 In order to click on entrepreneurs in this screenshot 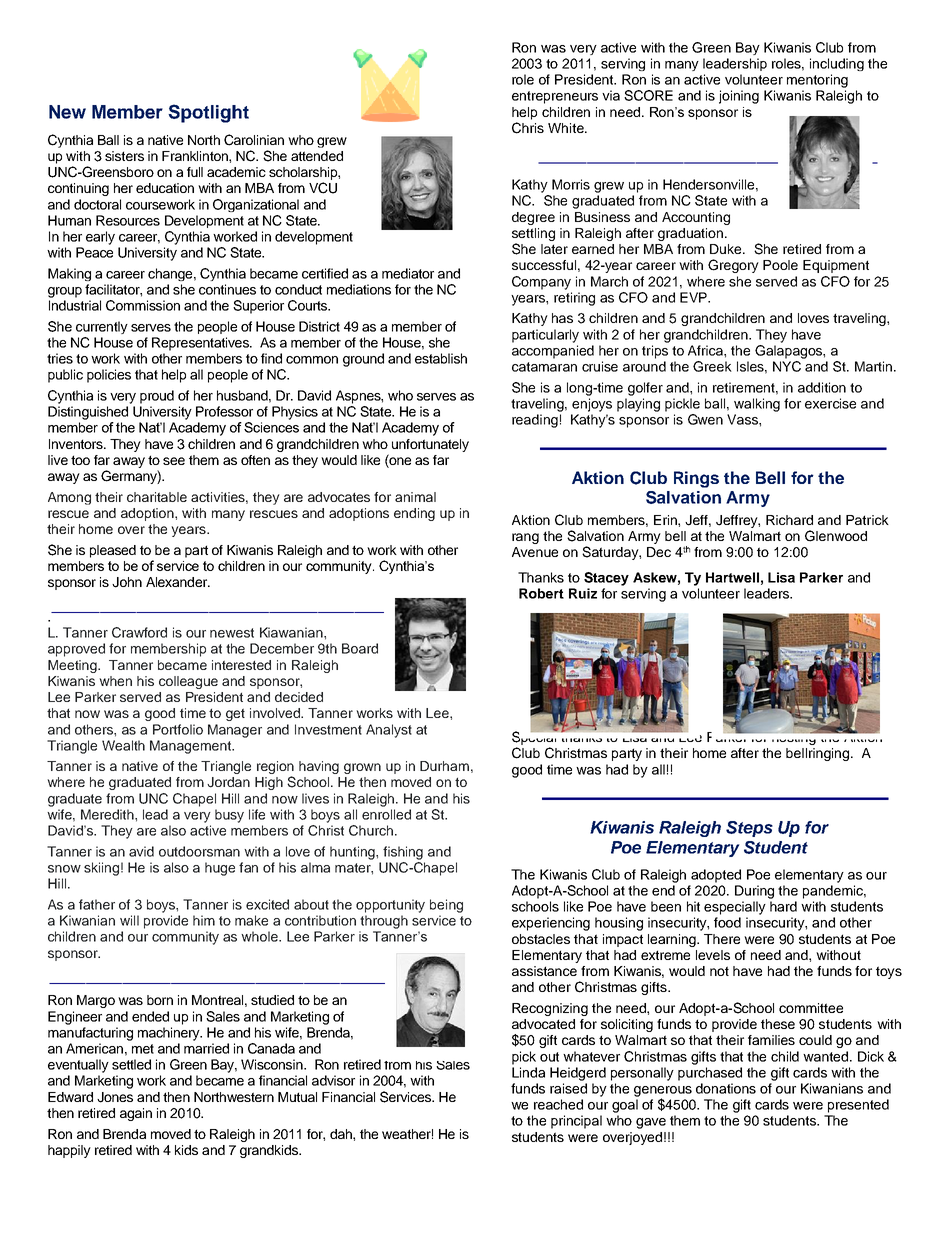, I will do `click(555, 97)`.
